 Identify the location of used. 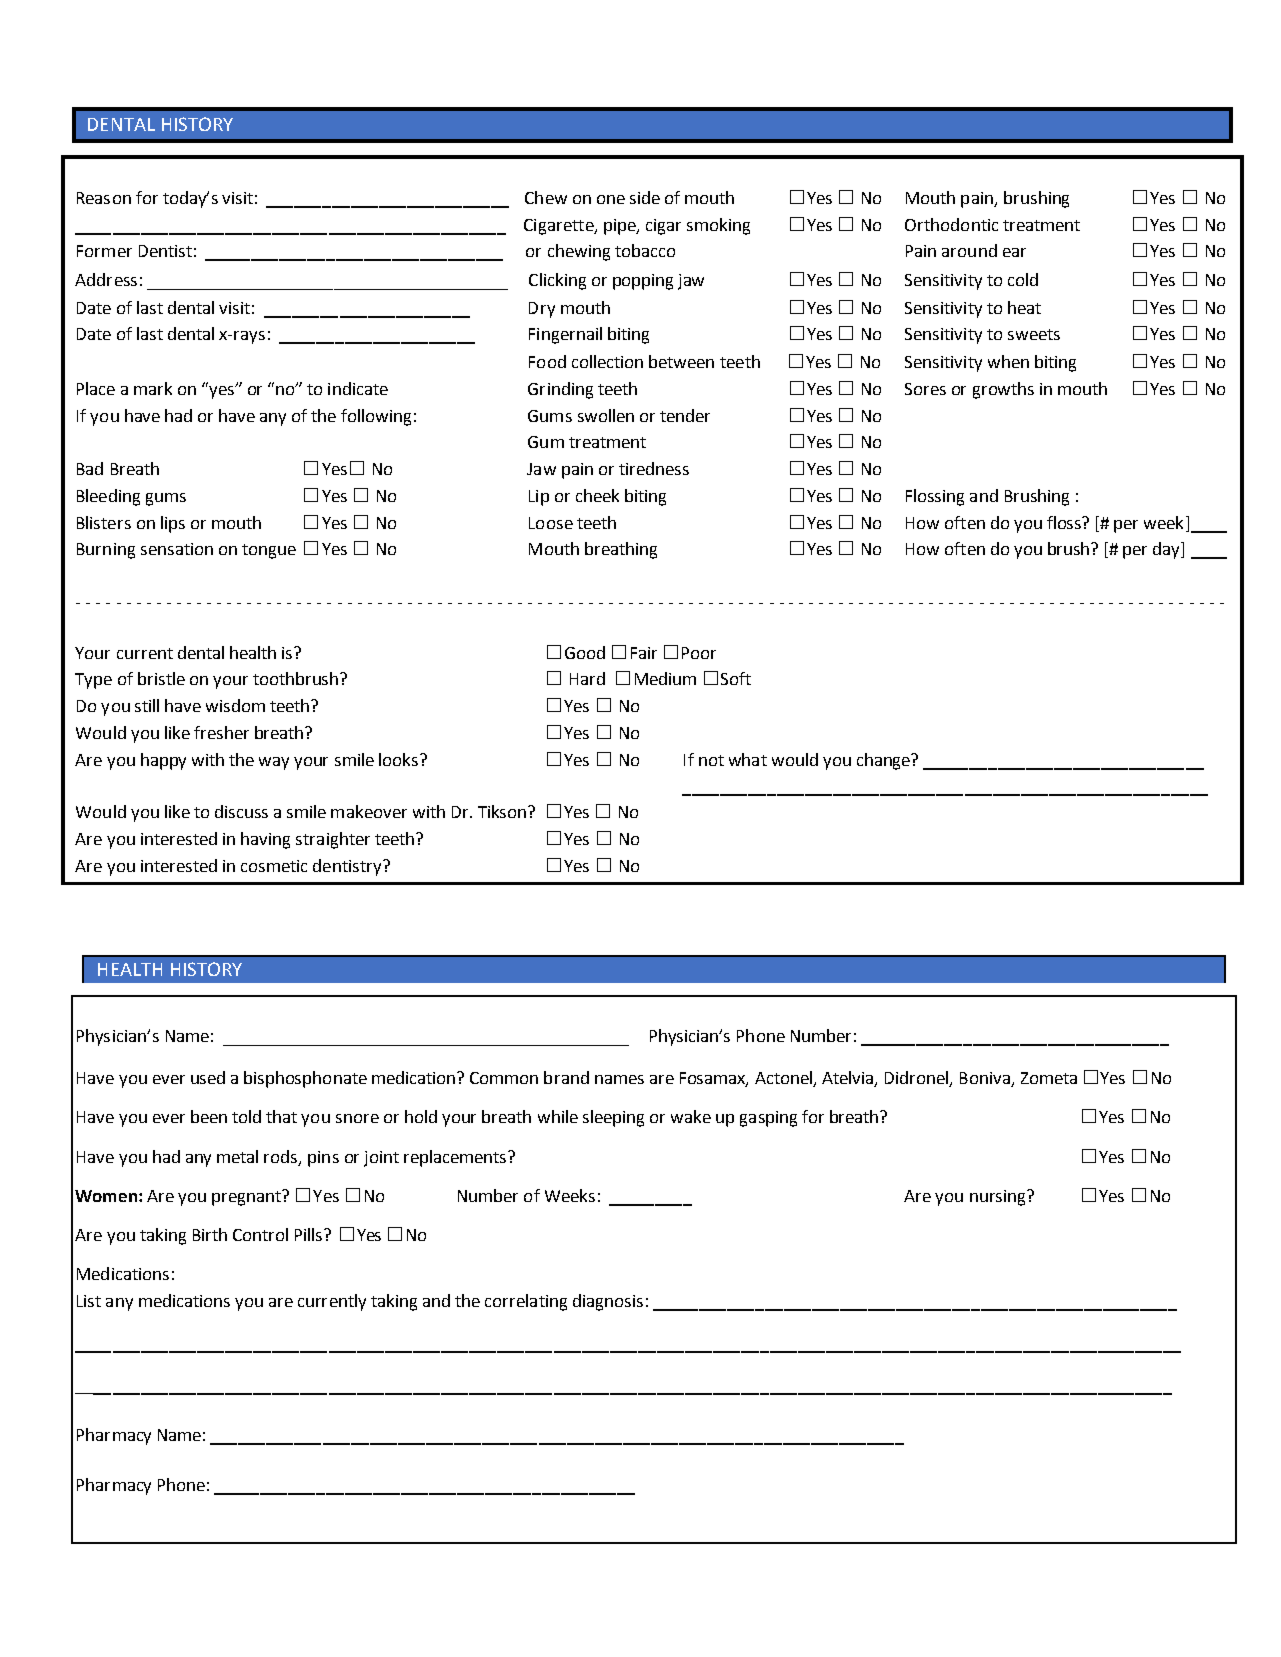
(208, 1077).
